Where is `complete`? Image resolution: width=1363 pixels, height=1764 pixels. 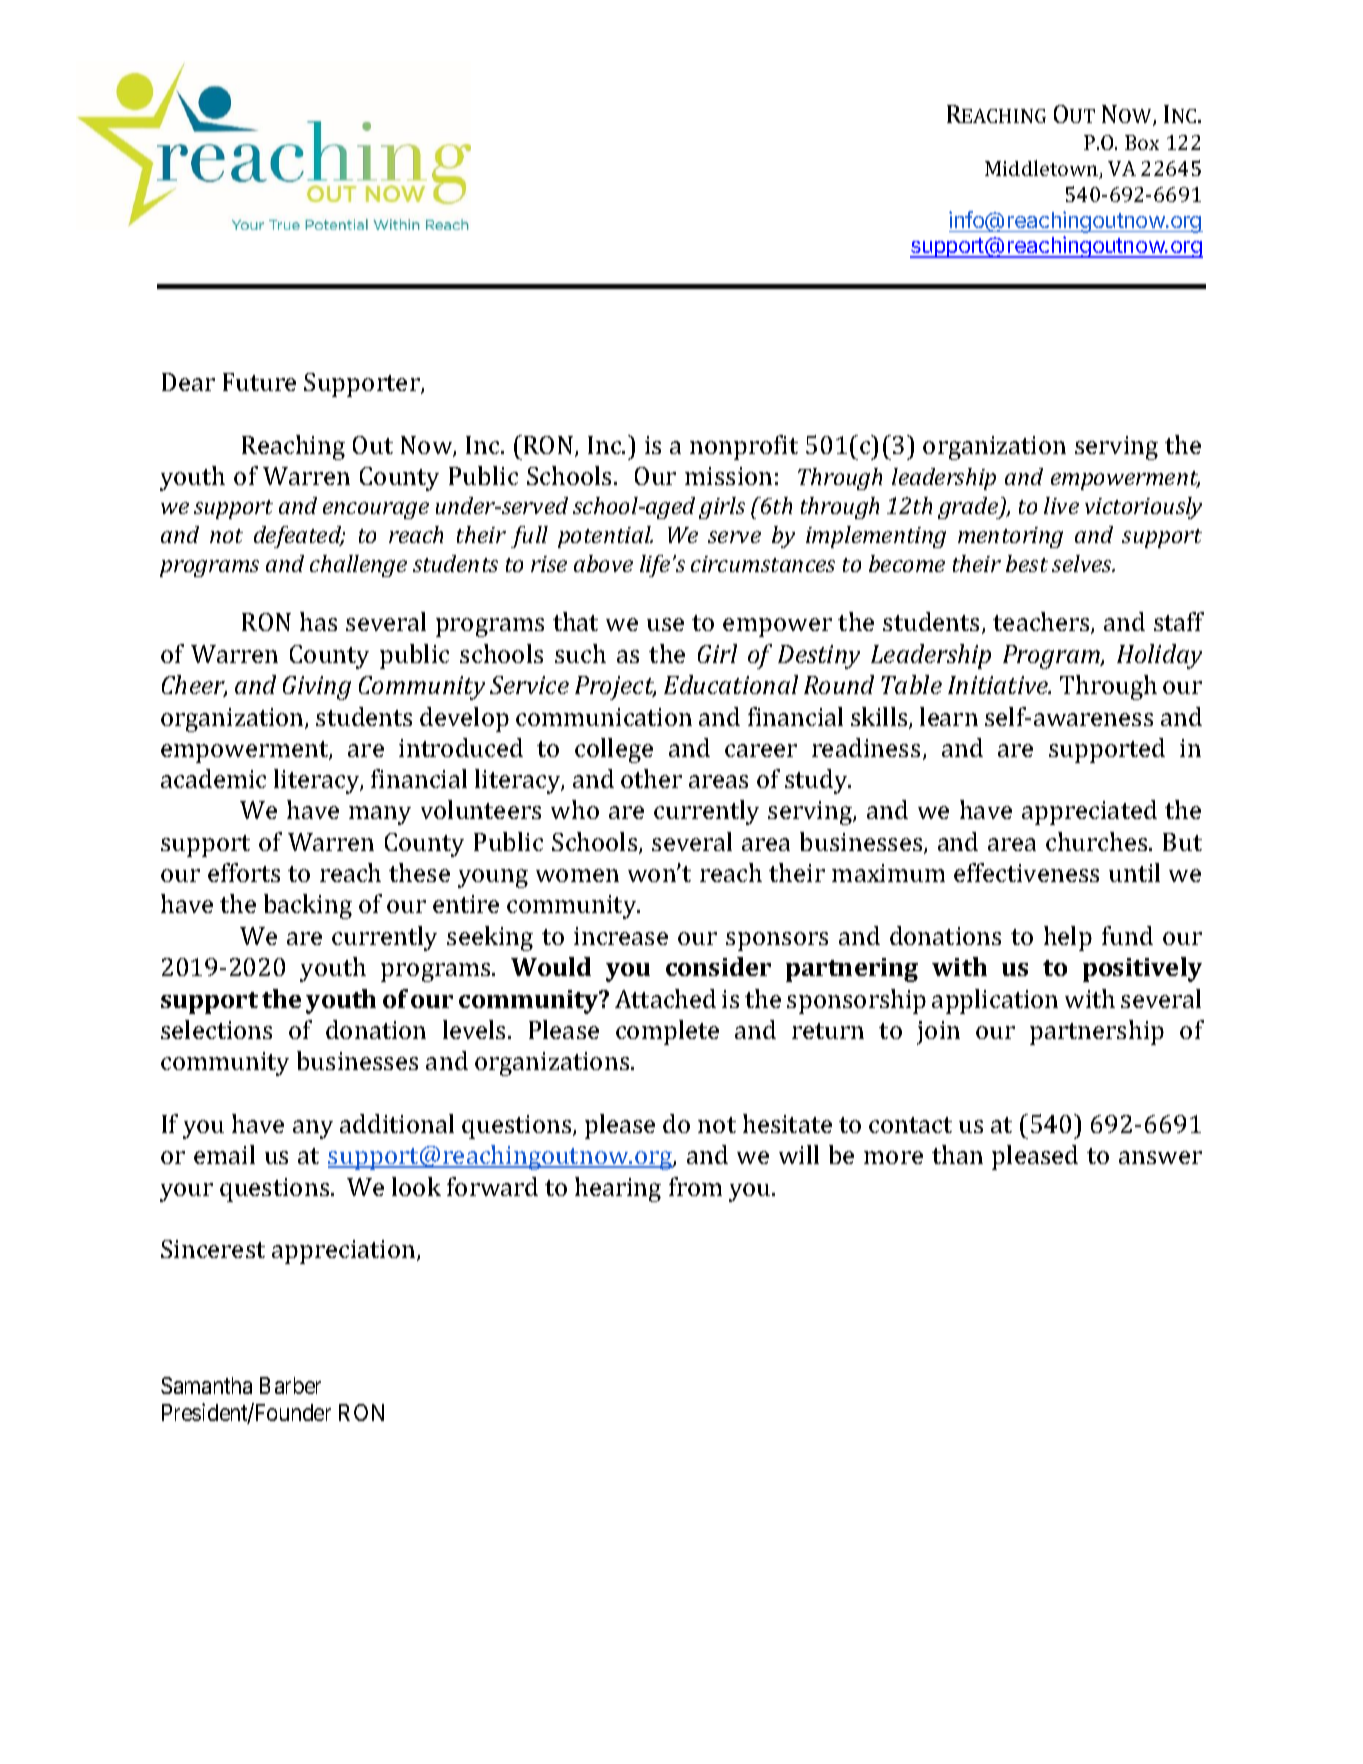 complete is located at coordinates (667, 1032).
